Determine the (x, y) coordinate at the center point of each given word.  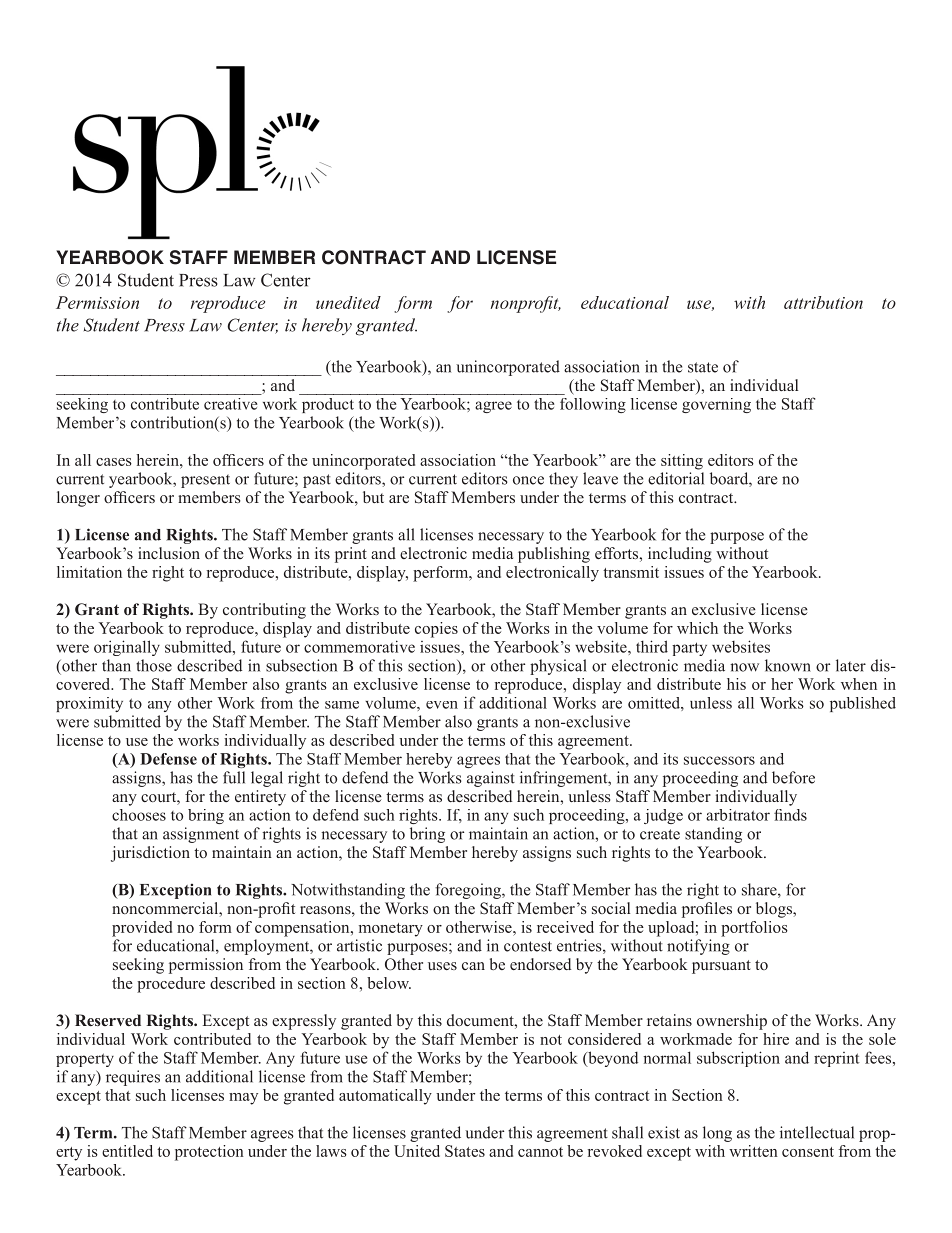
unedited (348, 302)
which (697, 628)
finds (790, 815)
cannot (540, 1152)
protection (209, 1153)
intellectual (817, 1132)
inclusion (169, 553)
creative (230, 404)
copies (436, 630)
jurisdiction (150, 854)
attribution (823, 302)
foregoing (469, 891)
